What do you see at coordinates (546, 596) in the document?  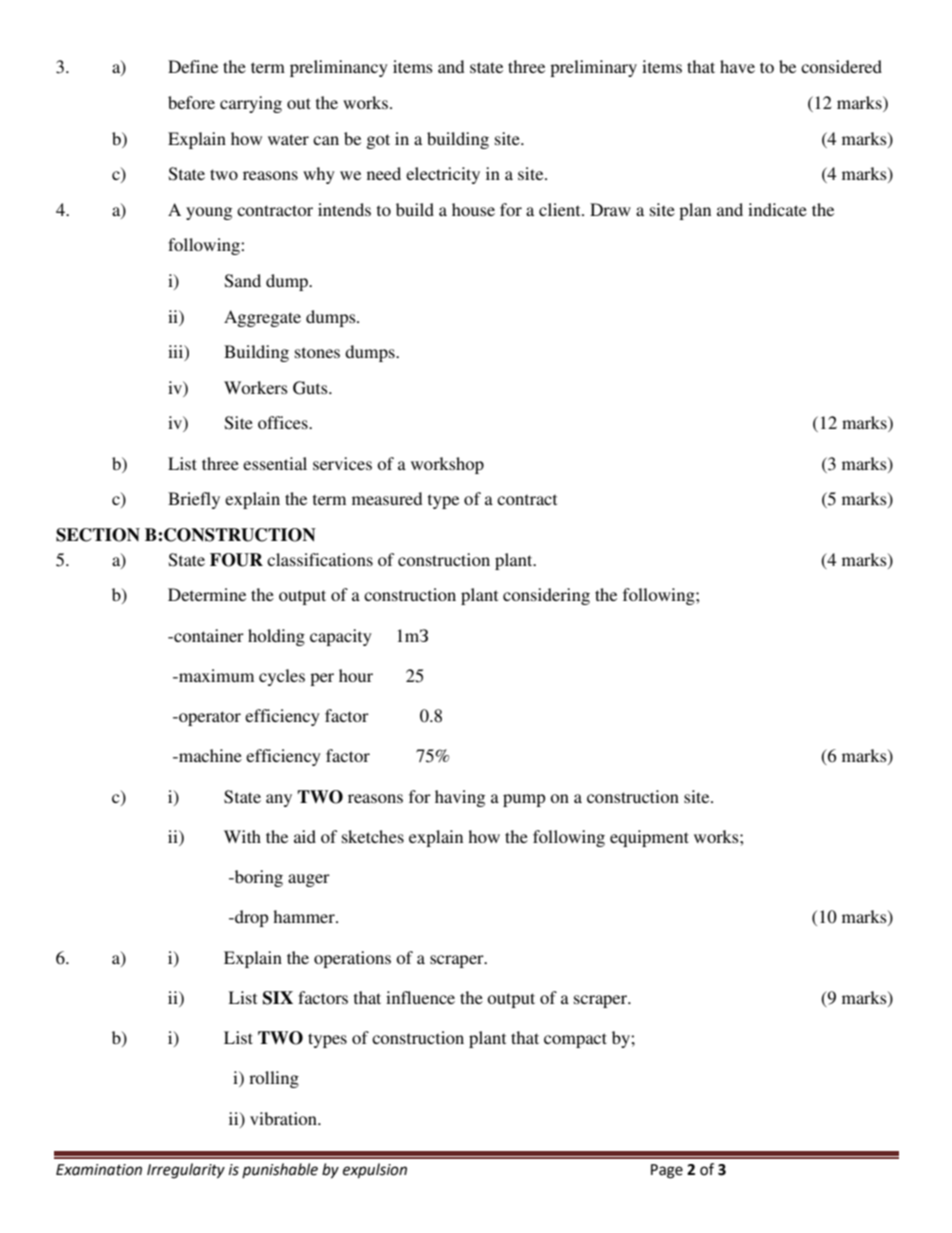 I see `considering` at bounding box center [546, 596].
